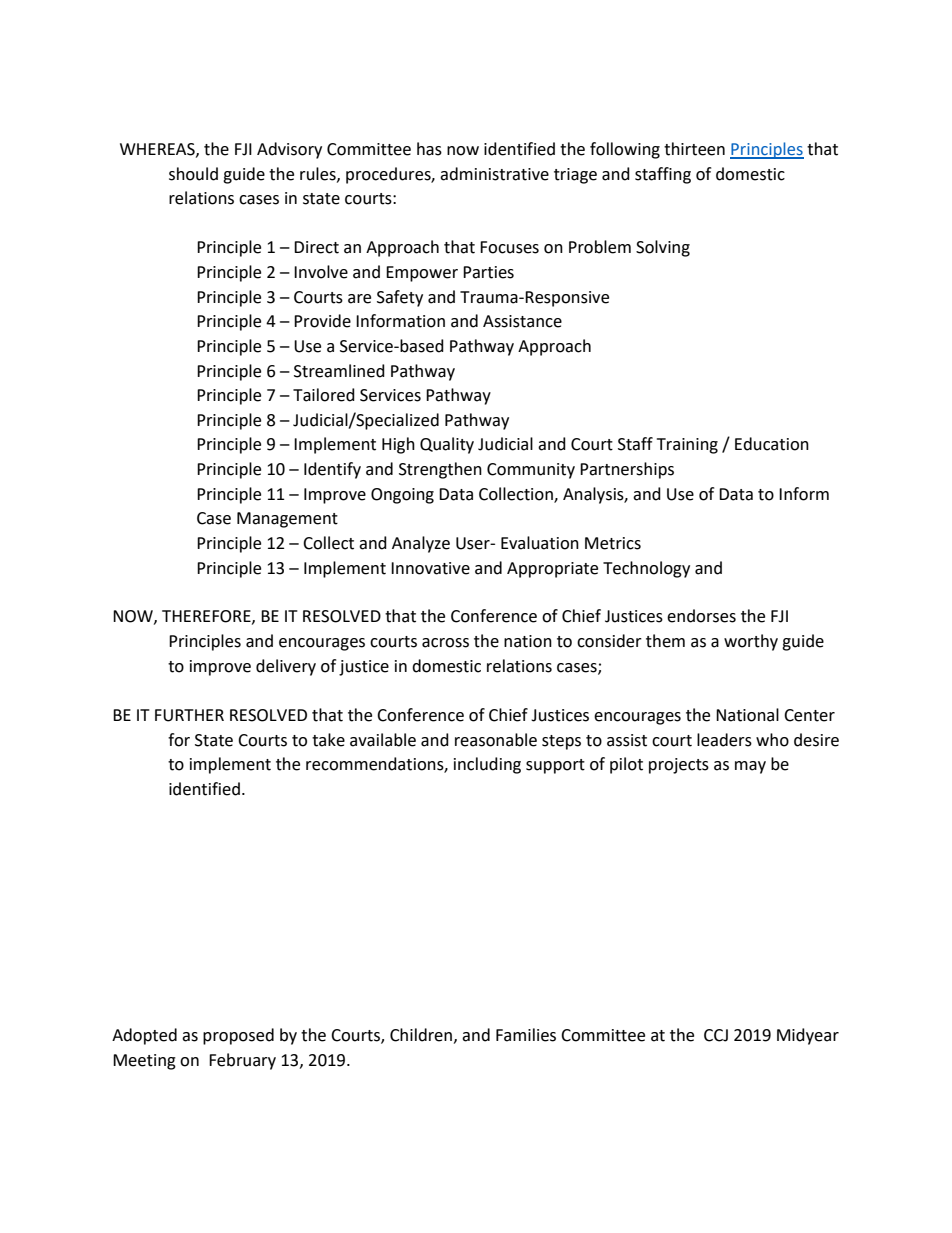 The width and height of the screenshot is (952, 1233). Describe the element at coordinates (494, 174) in the screenshot. I see `administrative` at that location.
